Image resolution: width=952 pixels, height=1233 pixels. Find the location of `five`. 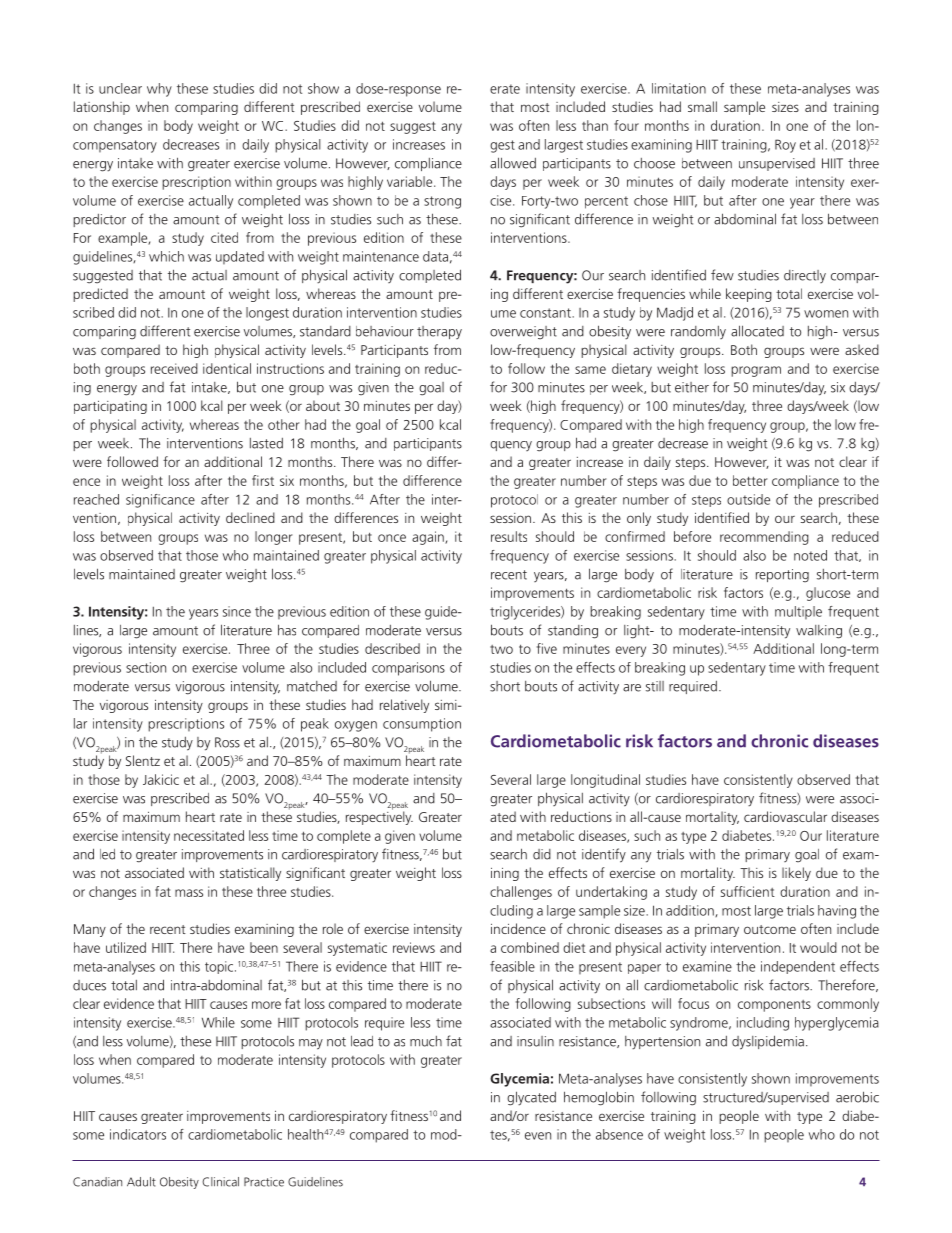

five is located at coordinates (547, 648).
